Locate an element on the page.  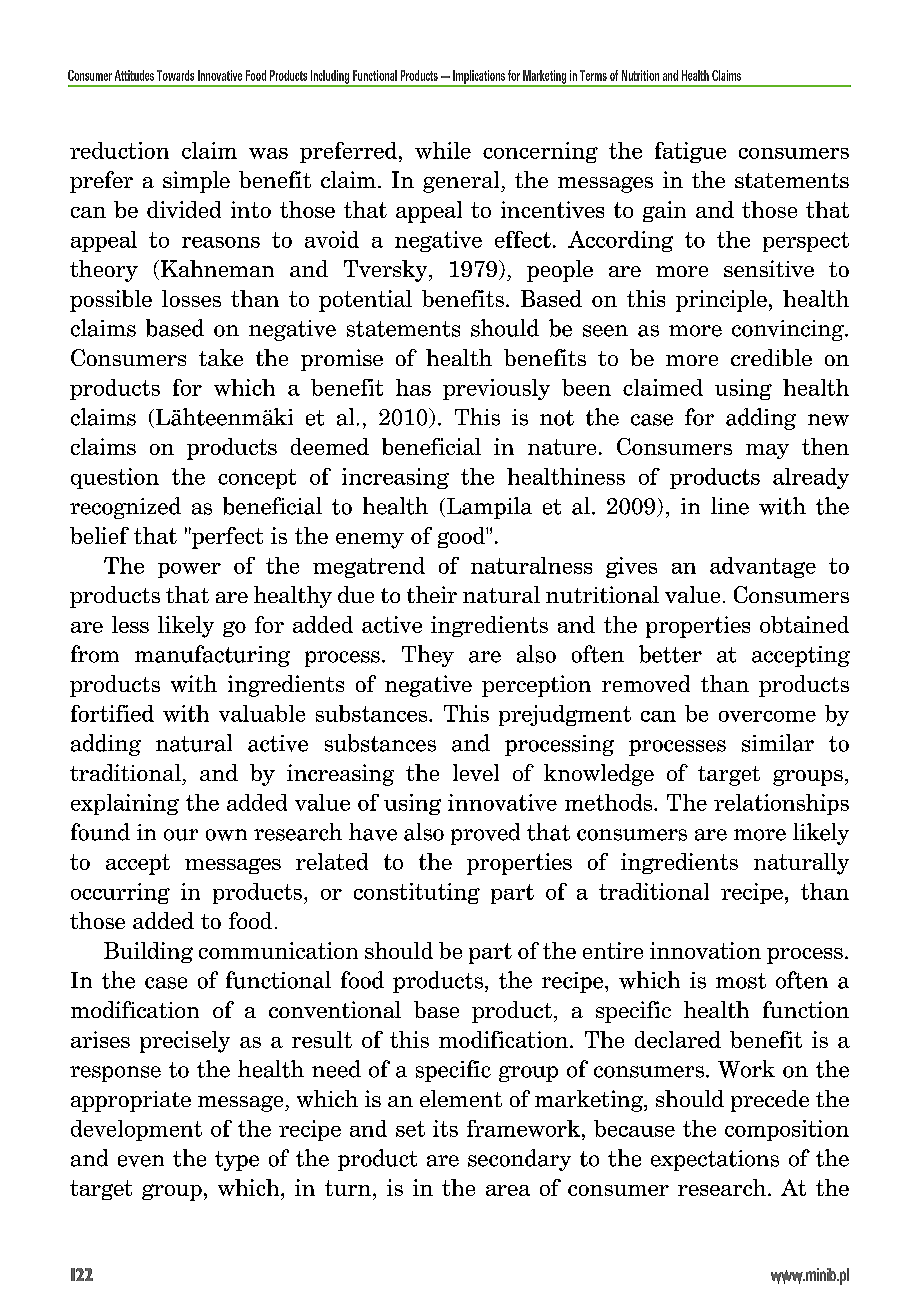
expectations is located at coordinates (715, 1160).
